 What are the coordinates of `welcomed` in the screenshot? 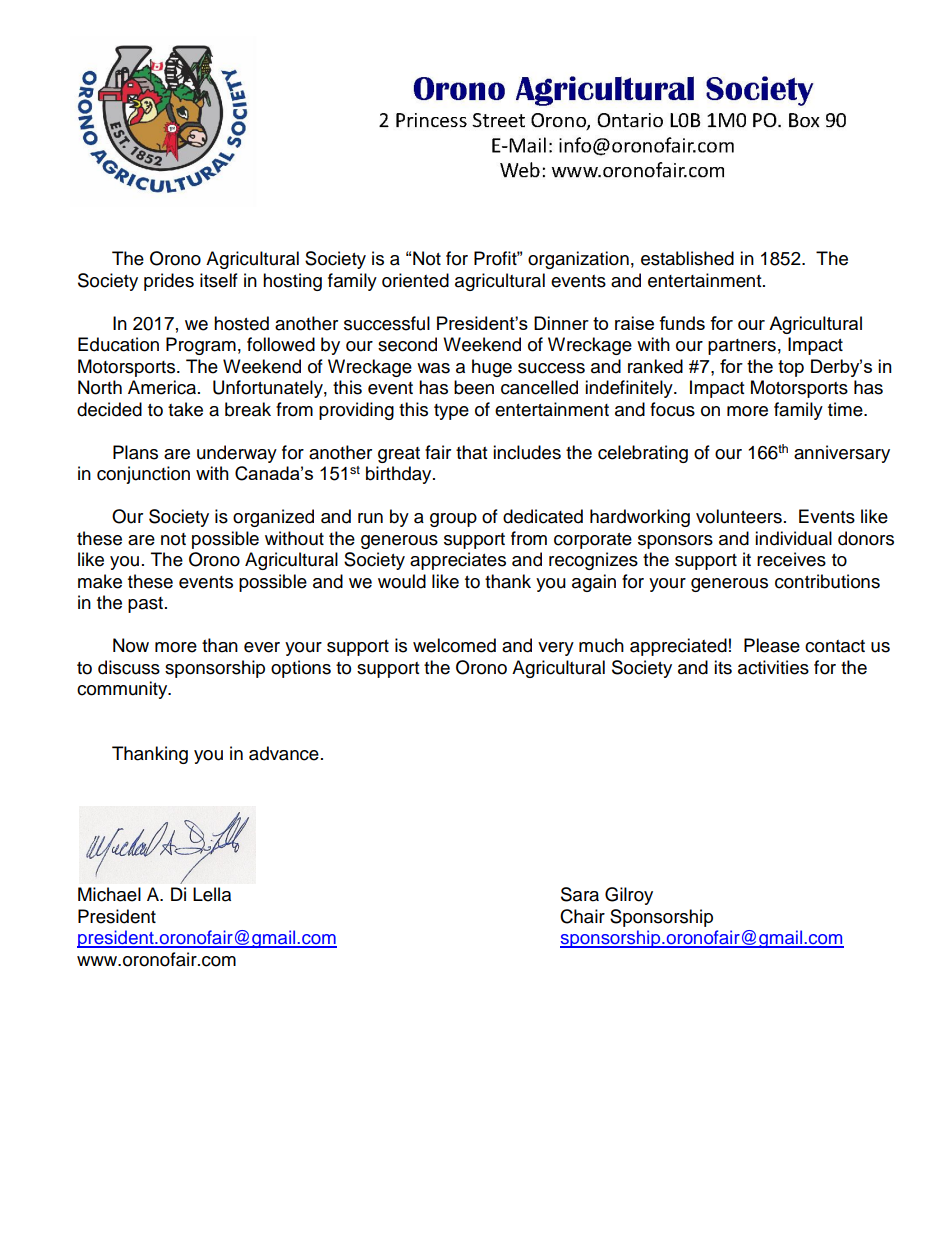 It's located at (454, 645).
